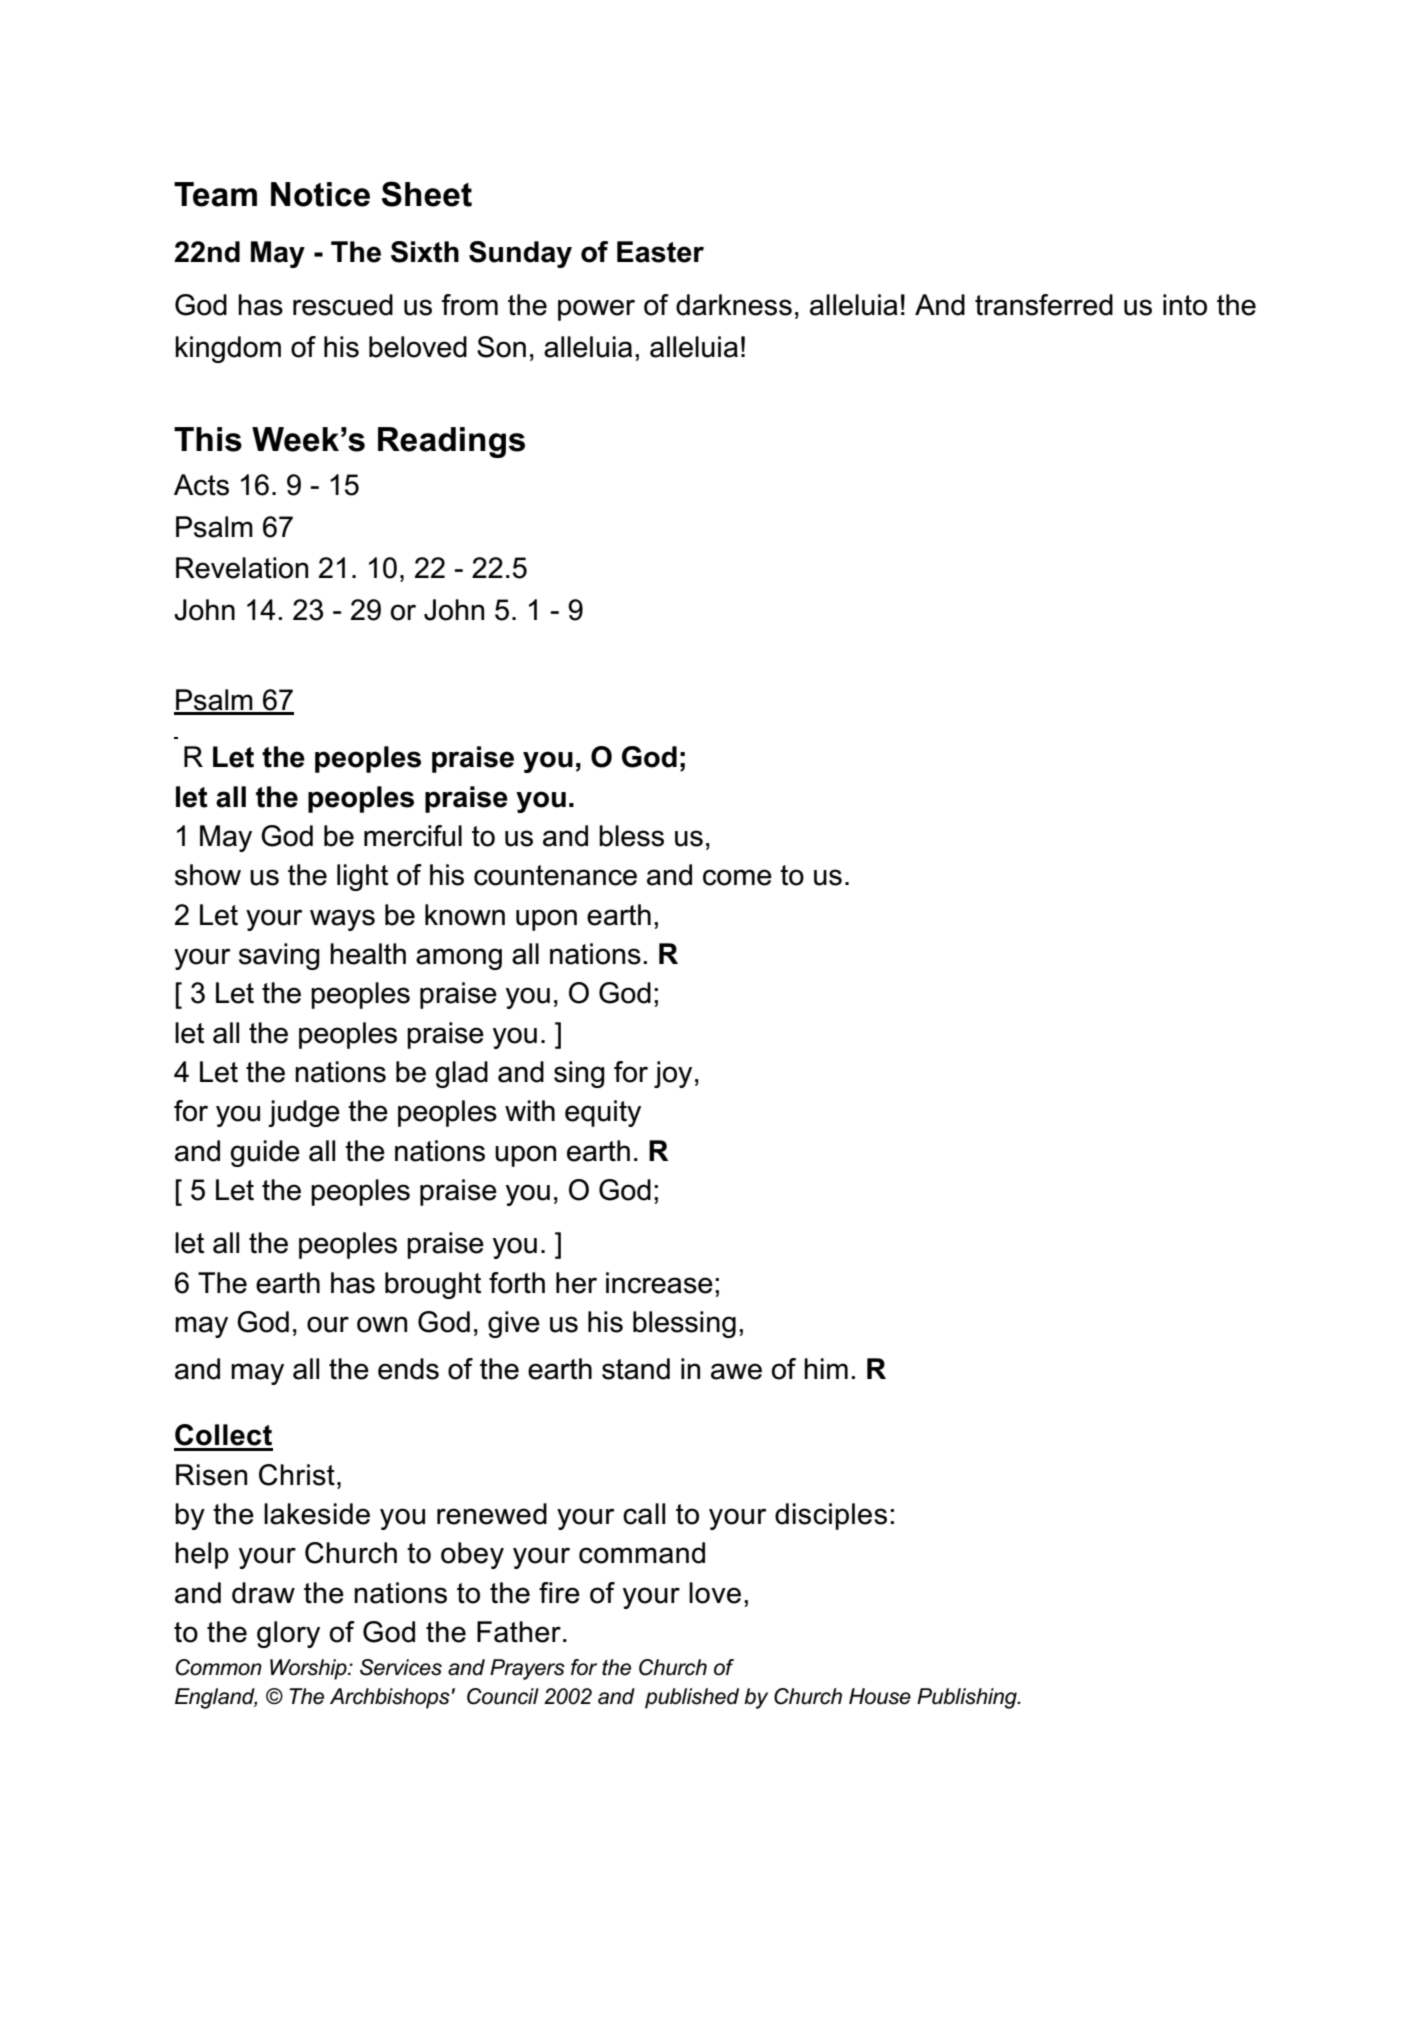  I want to click on Revelation, so click(242, 568).
